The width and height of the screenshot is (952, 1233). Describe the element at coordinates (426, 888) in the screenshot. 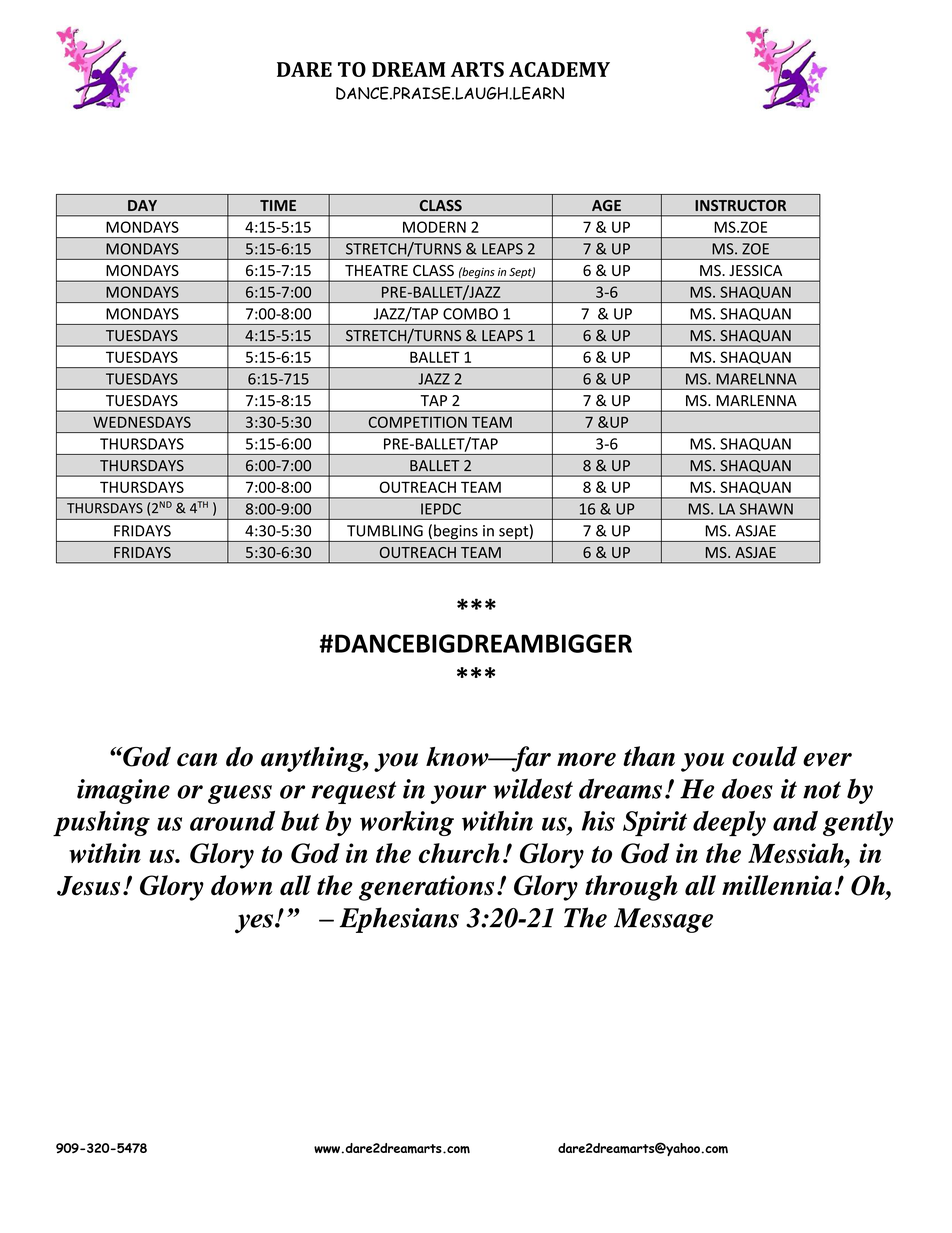

I see `generations` at that location.
